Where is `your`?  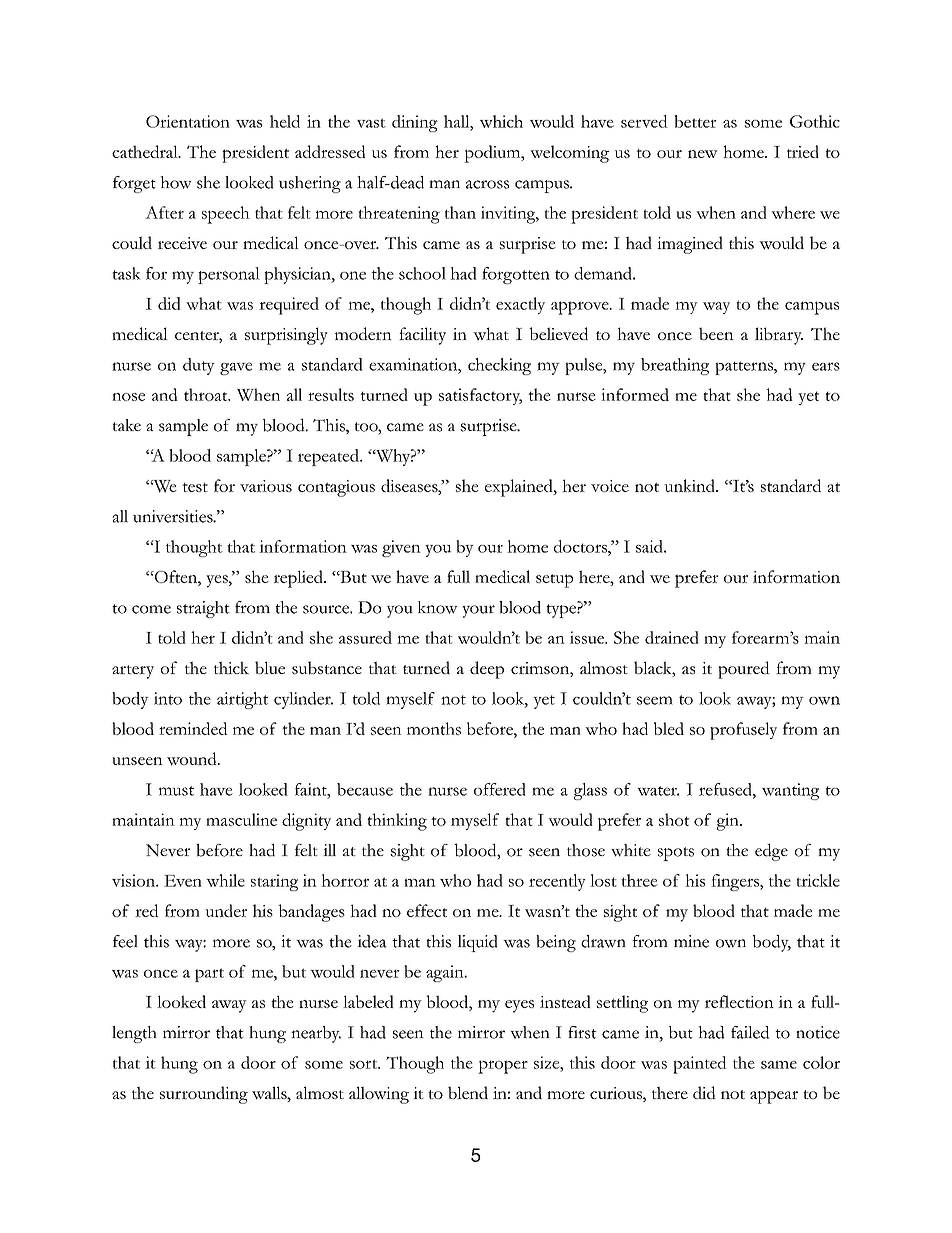
your is located at coordinates (478, 611).
